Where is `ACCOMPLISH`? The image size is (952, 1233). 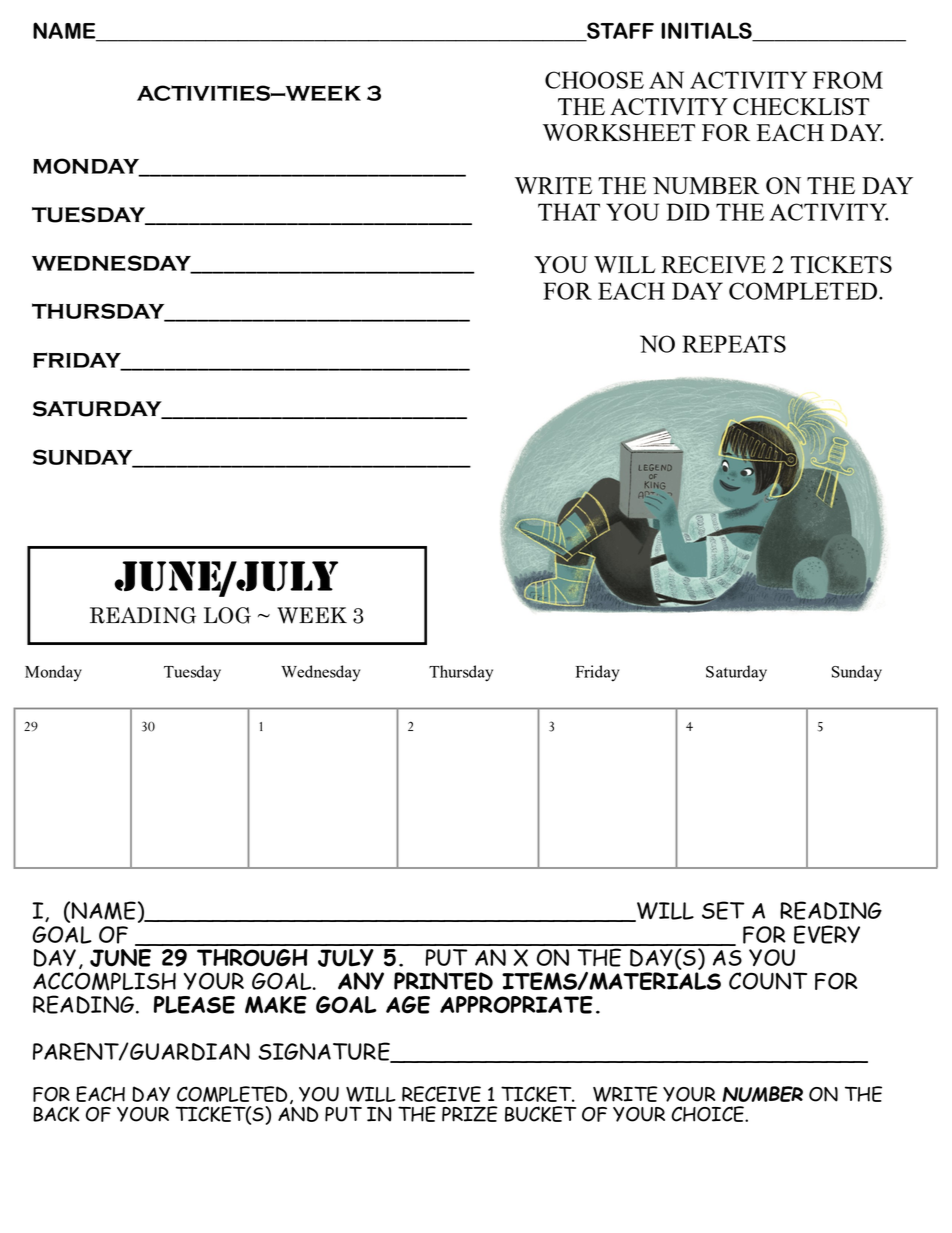
ACCOMPLISH is located at coordinates (104, 981).
